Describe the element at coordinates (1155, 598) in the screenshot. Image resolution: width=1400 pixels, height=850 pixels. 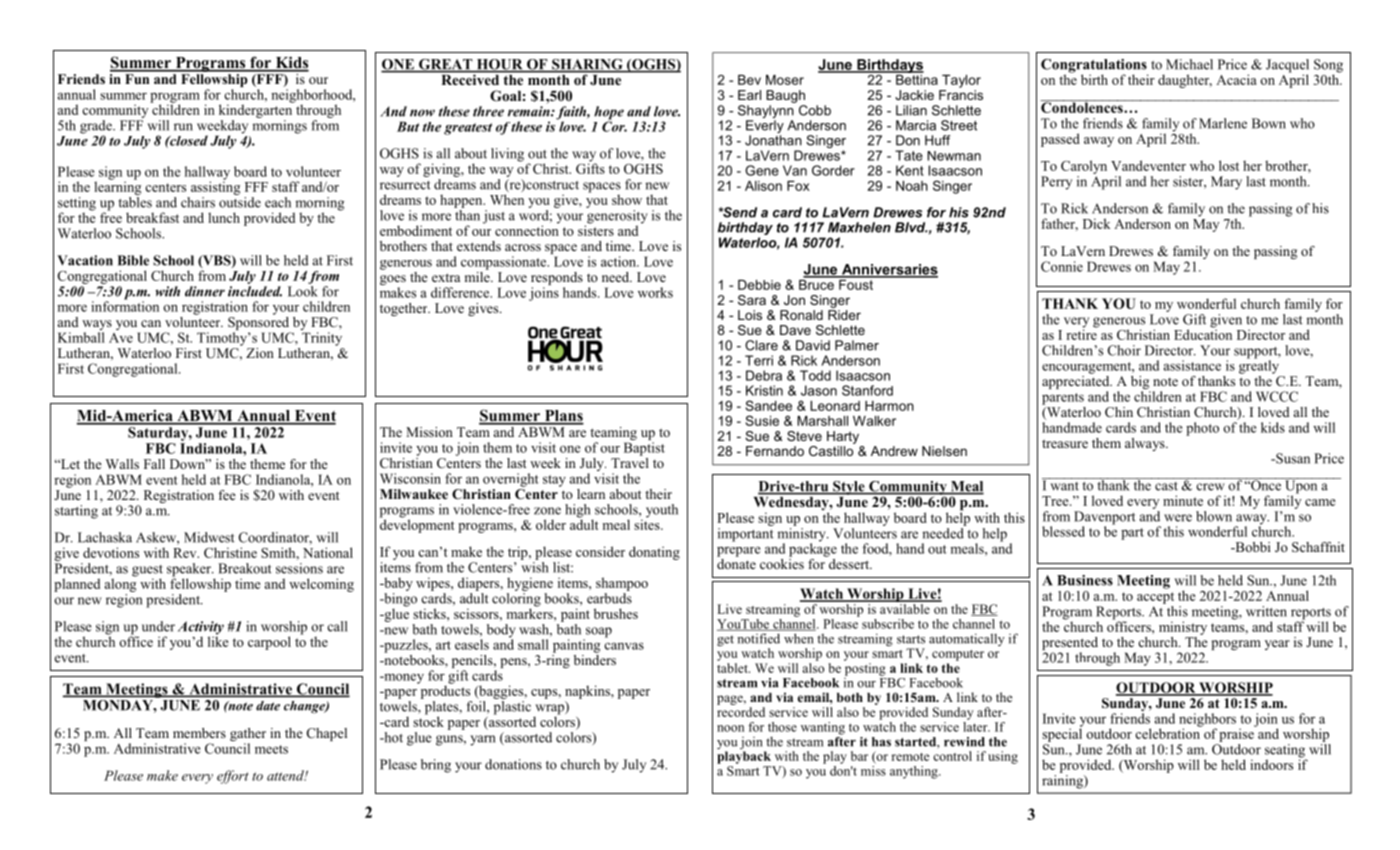
I see `accept` at that location.
